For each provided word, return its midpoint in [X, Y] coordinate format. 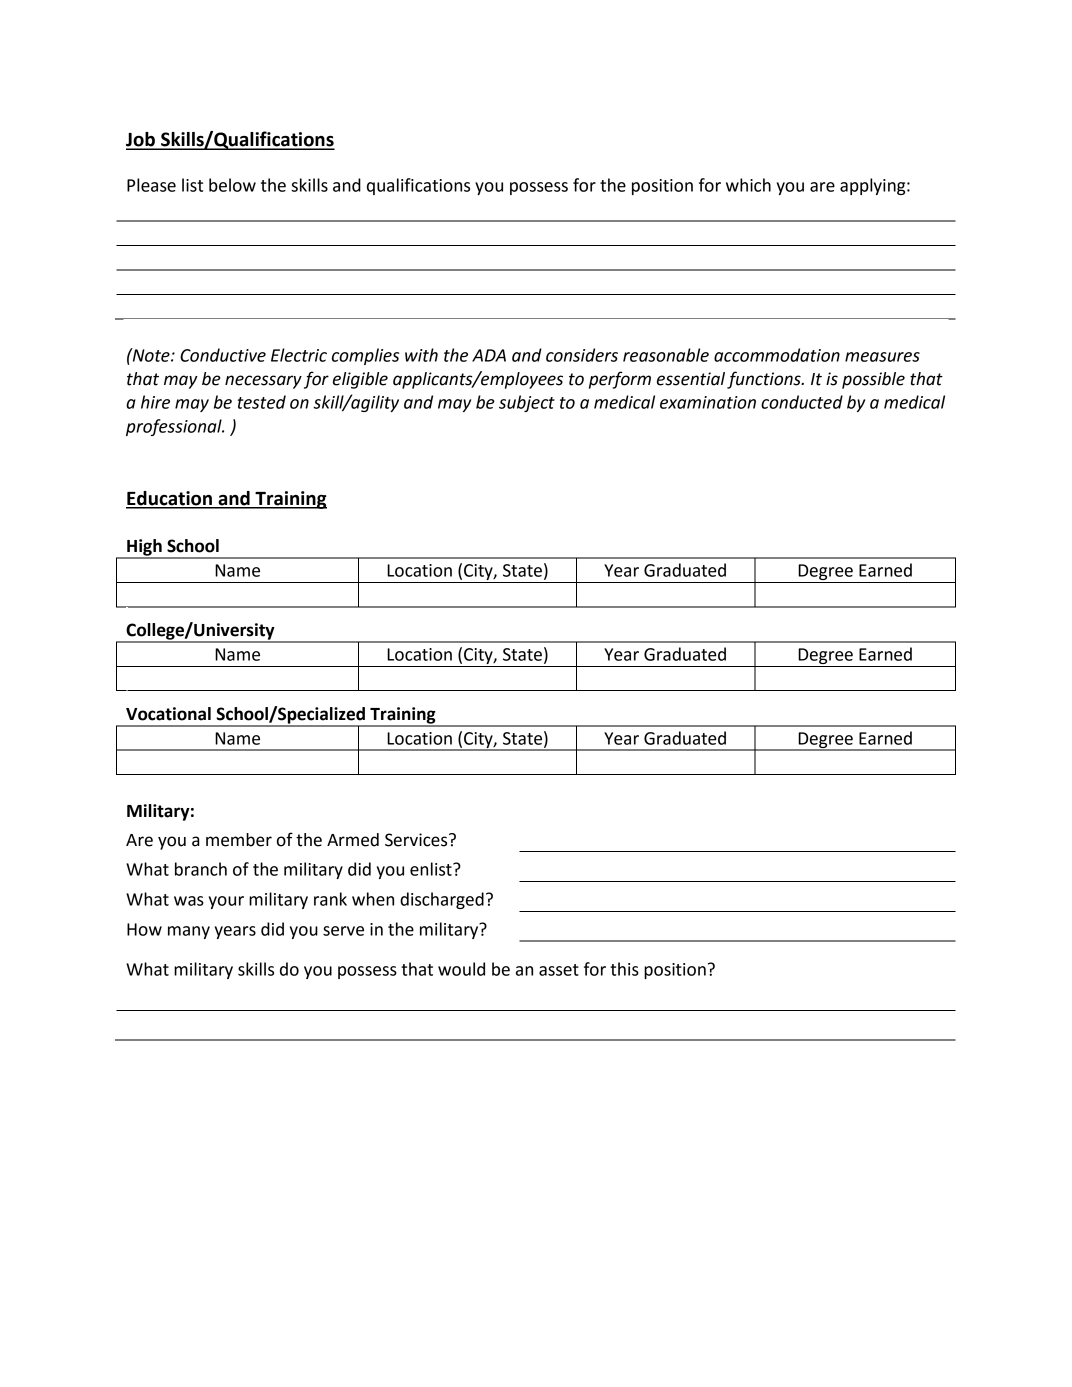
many [189, 932]
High [144, 548]
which [748, 185]
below [232, 185]
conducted [802, 402]
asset [559, 970]
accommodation [777, 355]
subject [527, 403]
